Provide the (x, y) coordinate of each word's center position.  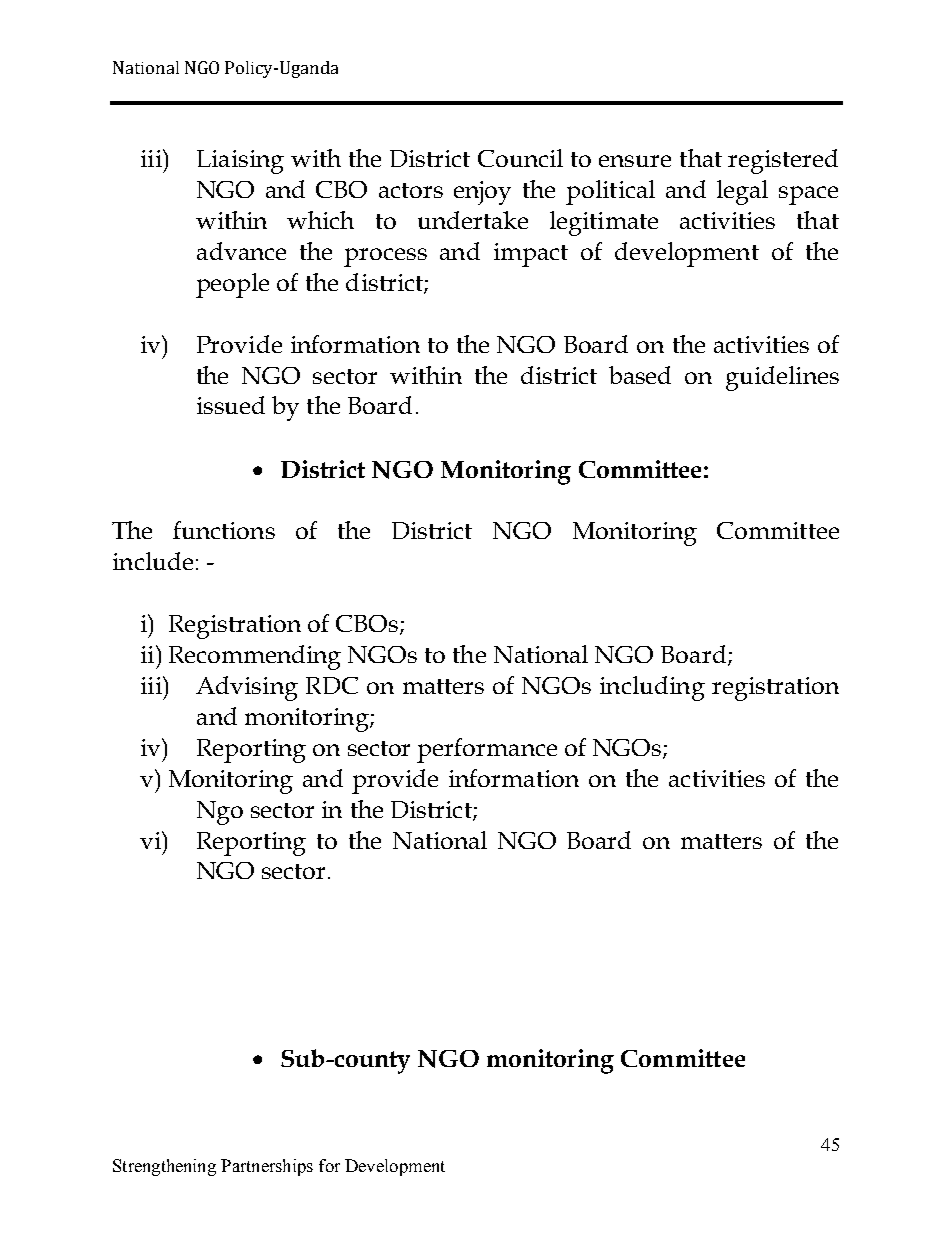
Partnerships (267, 1167)
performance (487, 750)
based (640, 375)
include (153, 561)
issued (231, 405)
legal (742, 192)
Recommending (255, 657)
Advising (247, 688)
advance (241, 251)
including (652, 688)
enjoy (482, 193)
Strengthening (164, 1167)
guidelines (782, 378)
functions (224, 530)
